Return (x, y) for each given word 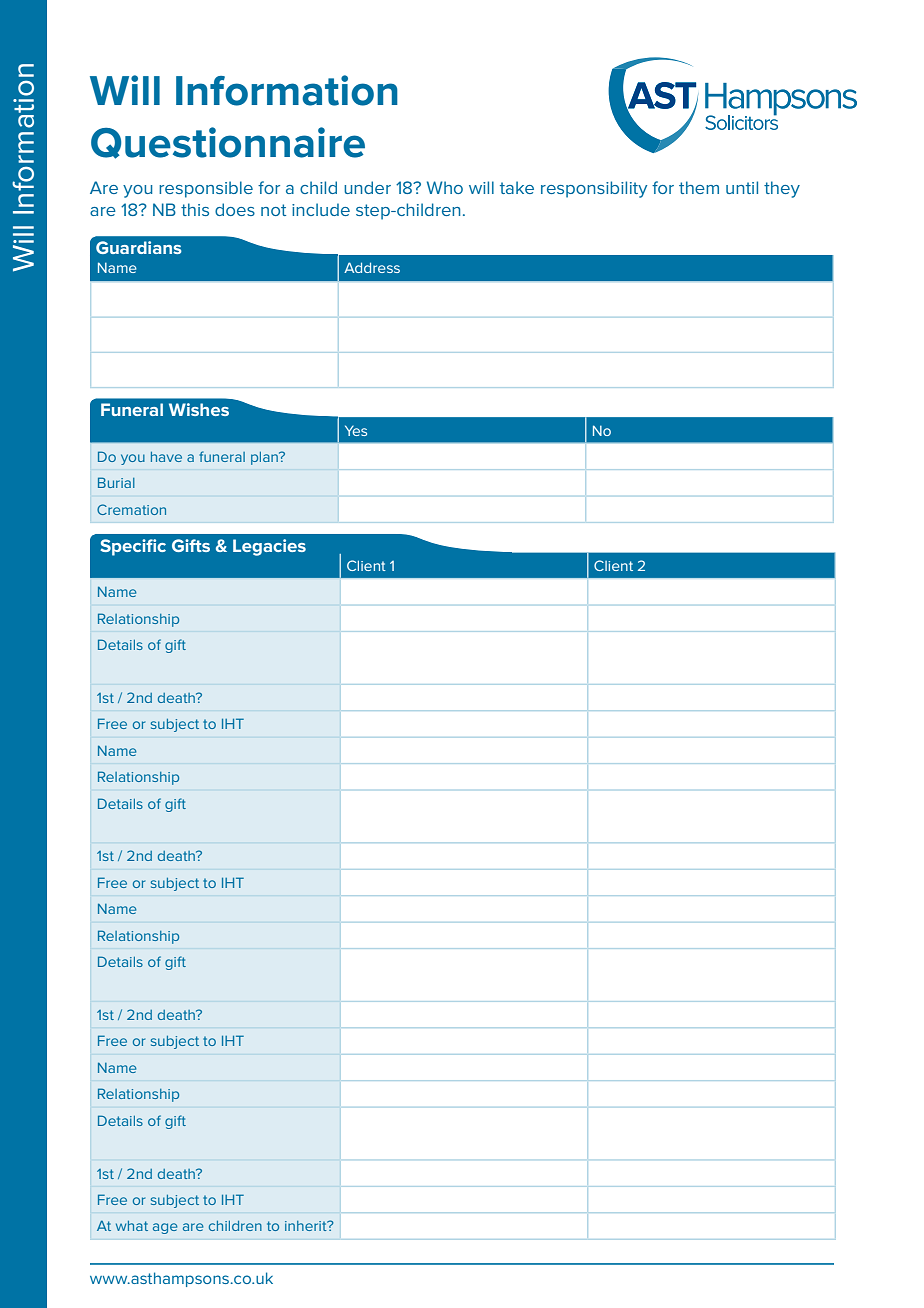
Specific (133, 547)
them (699, 187)
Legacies (269, 547)
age (165, 1228)
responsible (206, 189)
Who (445, 187)
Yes (356, 430)
